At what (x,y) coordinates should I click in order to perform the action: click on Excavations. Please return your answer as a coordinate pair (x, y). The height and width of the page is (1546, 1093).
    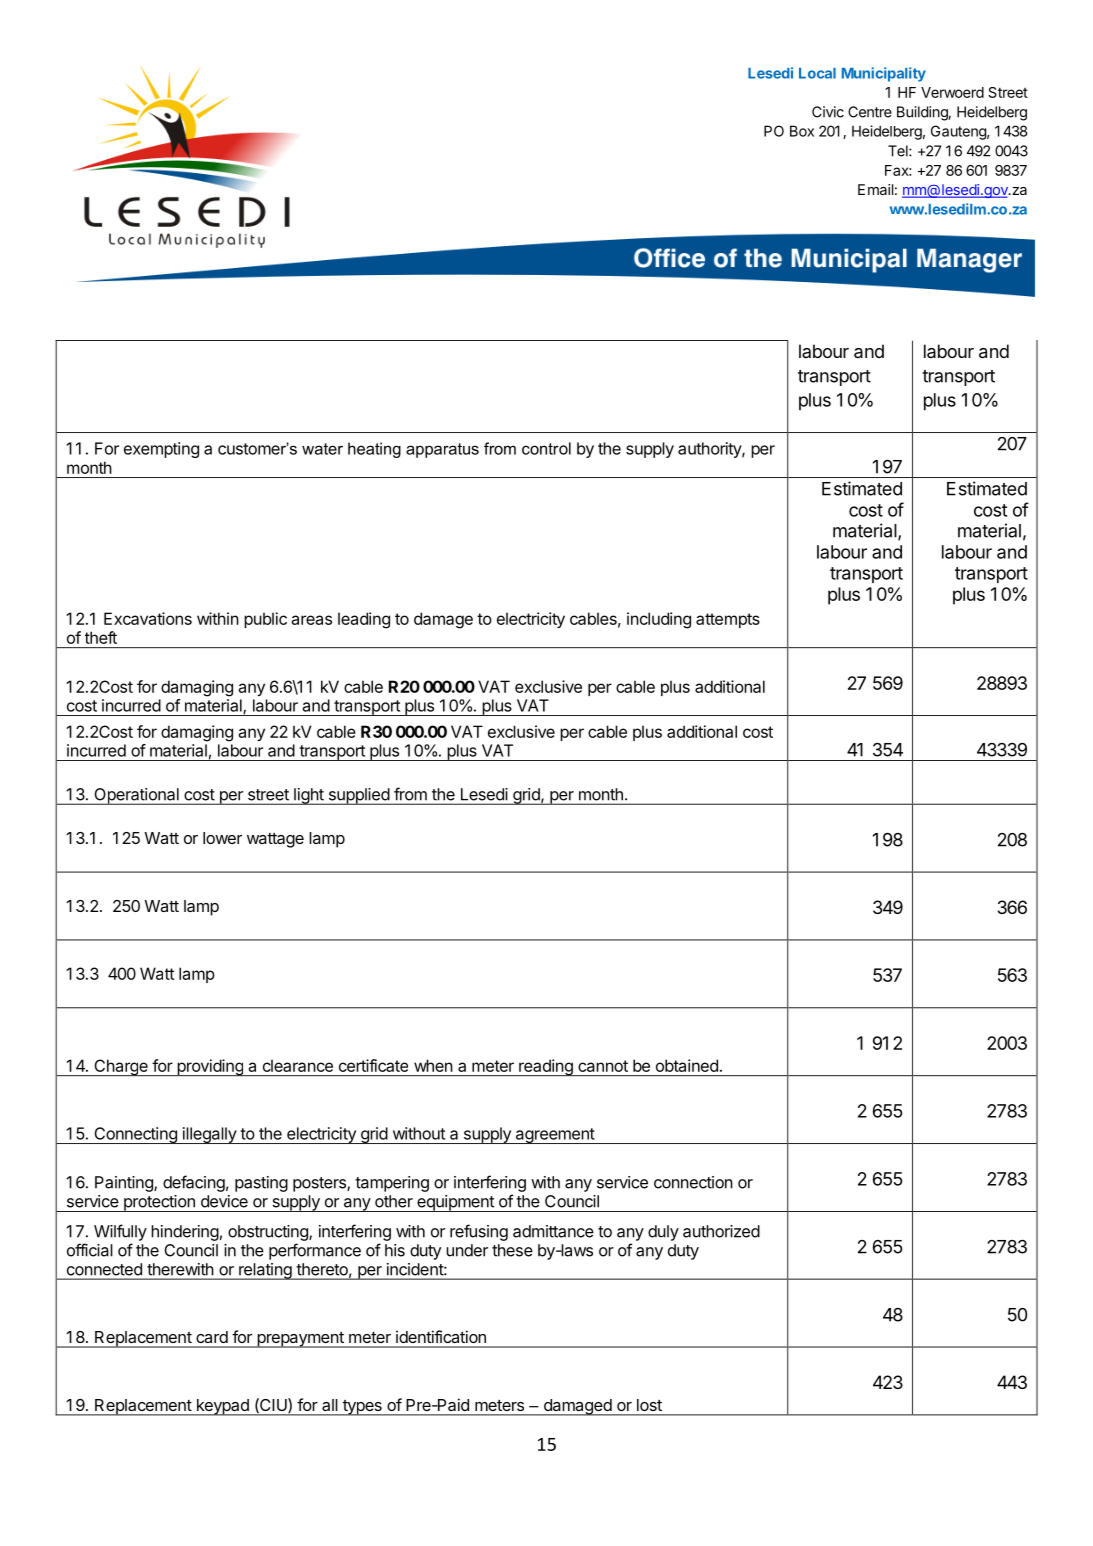
    Looking at the image, I should click on (148, 618).
